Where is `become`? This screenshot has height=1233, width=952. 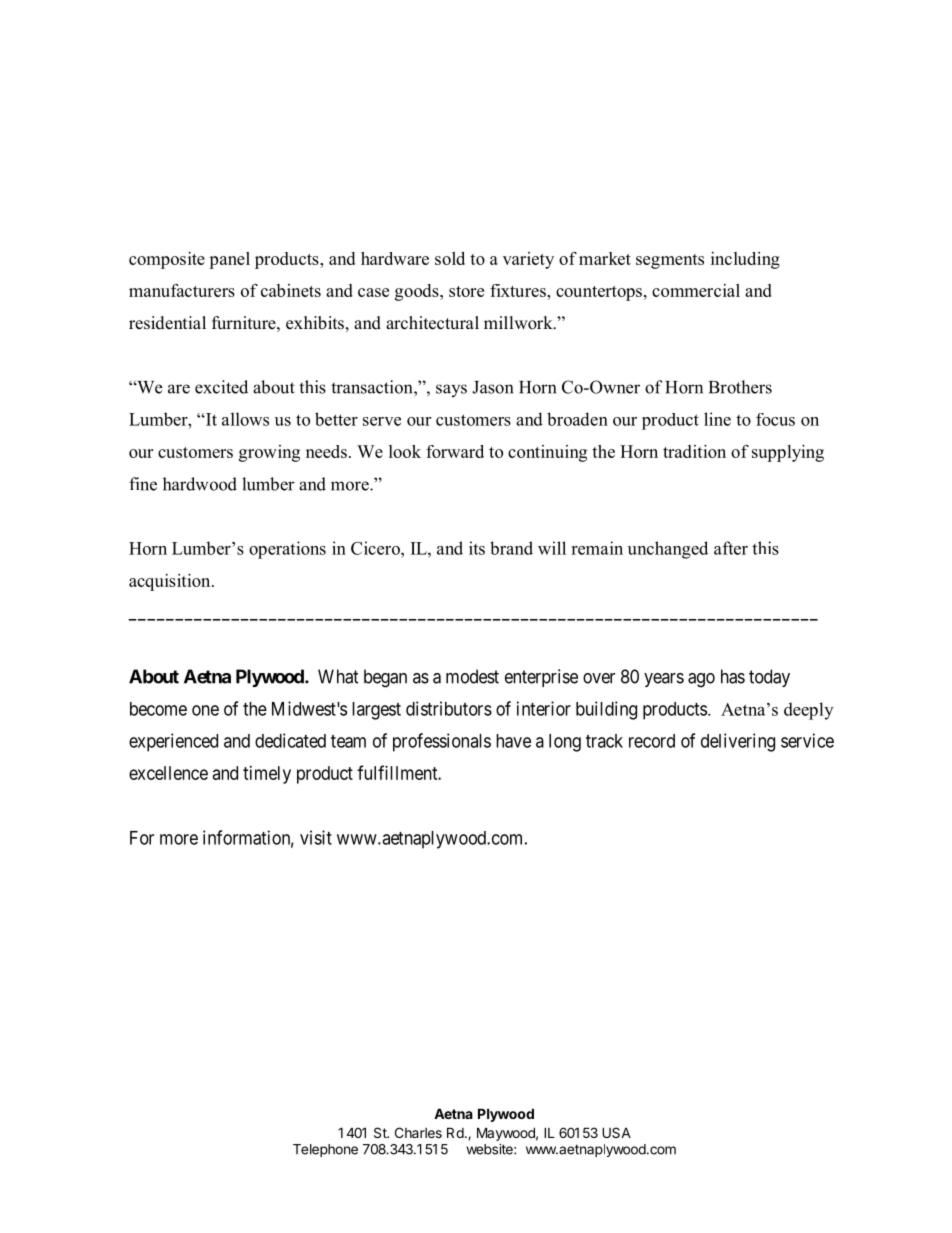
become is located at coordinates (158, 709).
